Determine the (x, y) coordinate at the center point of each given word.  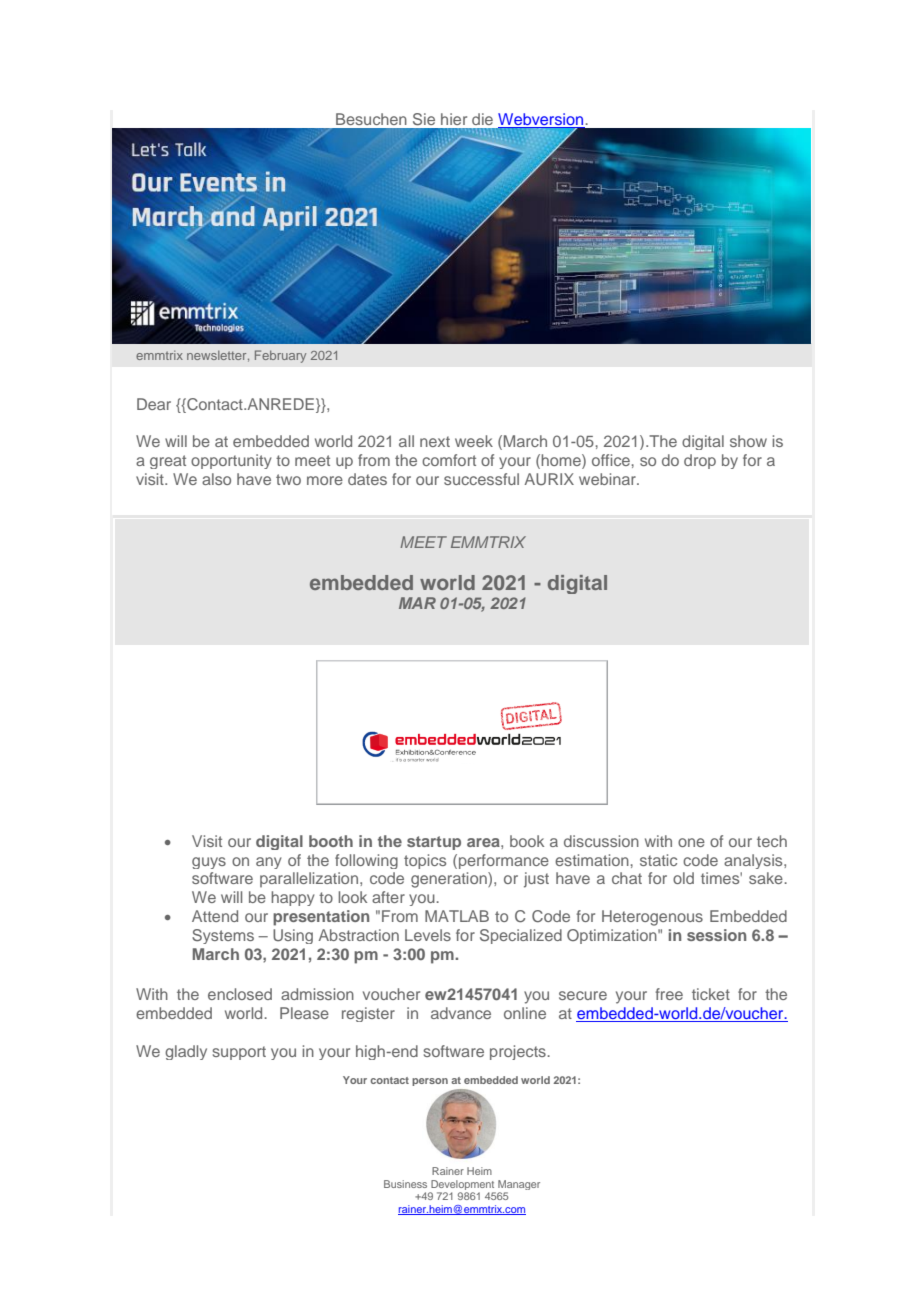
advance (461, 1013)
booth (331, 841)
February (280, 356)
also (216, 479)
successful (481, 479)
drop (700, 461)
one (691, 842)
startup (434, 843)
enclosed (240, 994)
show (748, 441)
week (474, 441)
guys (209, 863)
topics (425, 861)
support (239, 1053)
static (658, 860)
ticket (711, 994)
